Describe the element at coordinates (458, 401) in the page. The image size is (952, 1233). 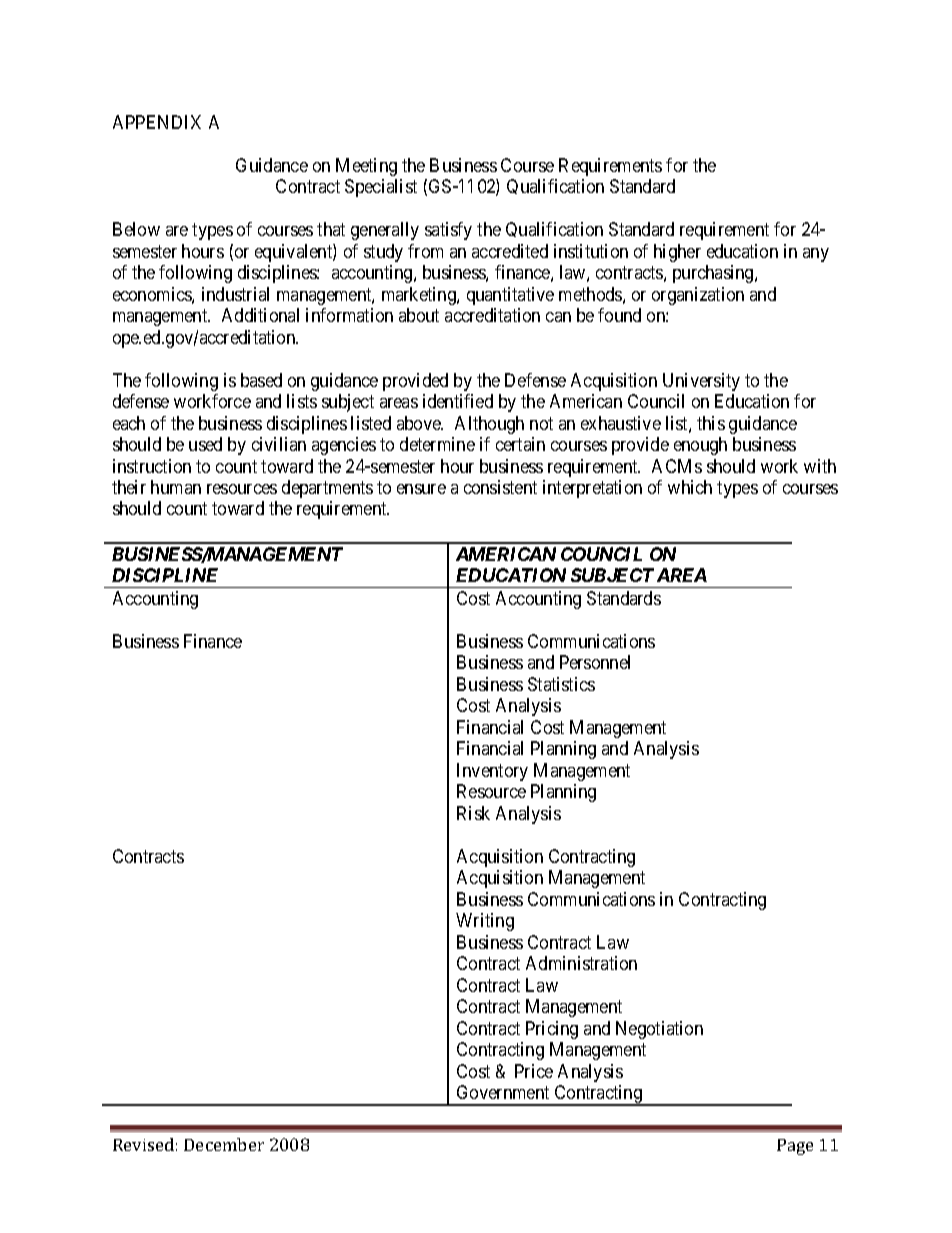
I see `identified` at that location.
